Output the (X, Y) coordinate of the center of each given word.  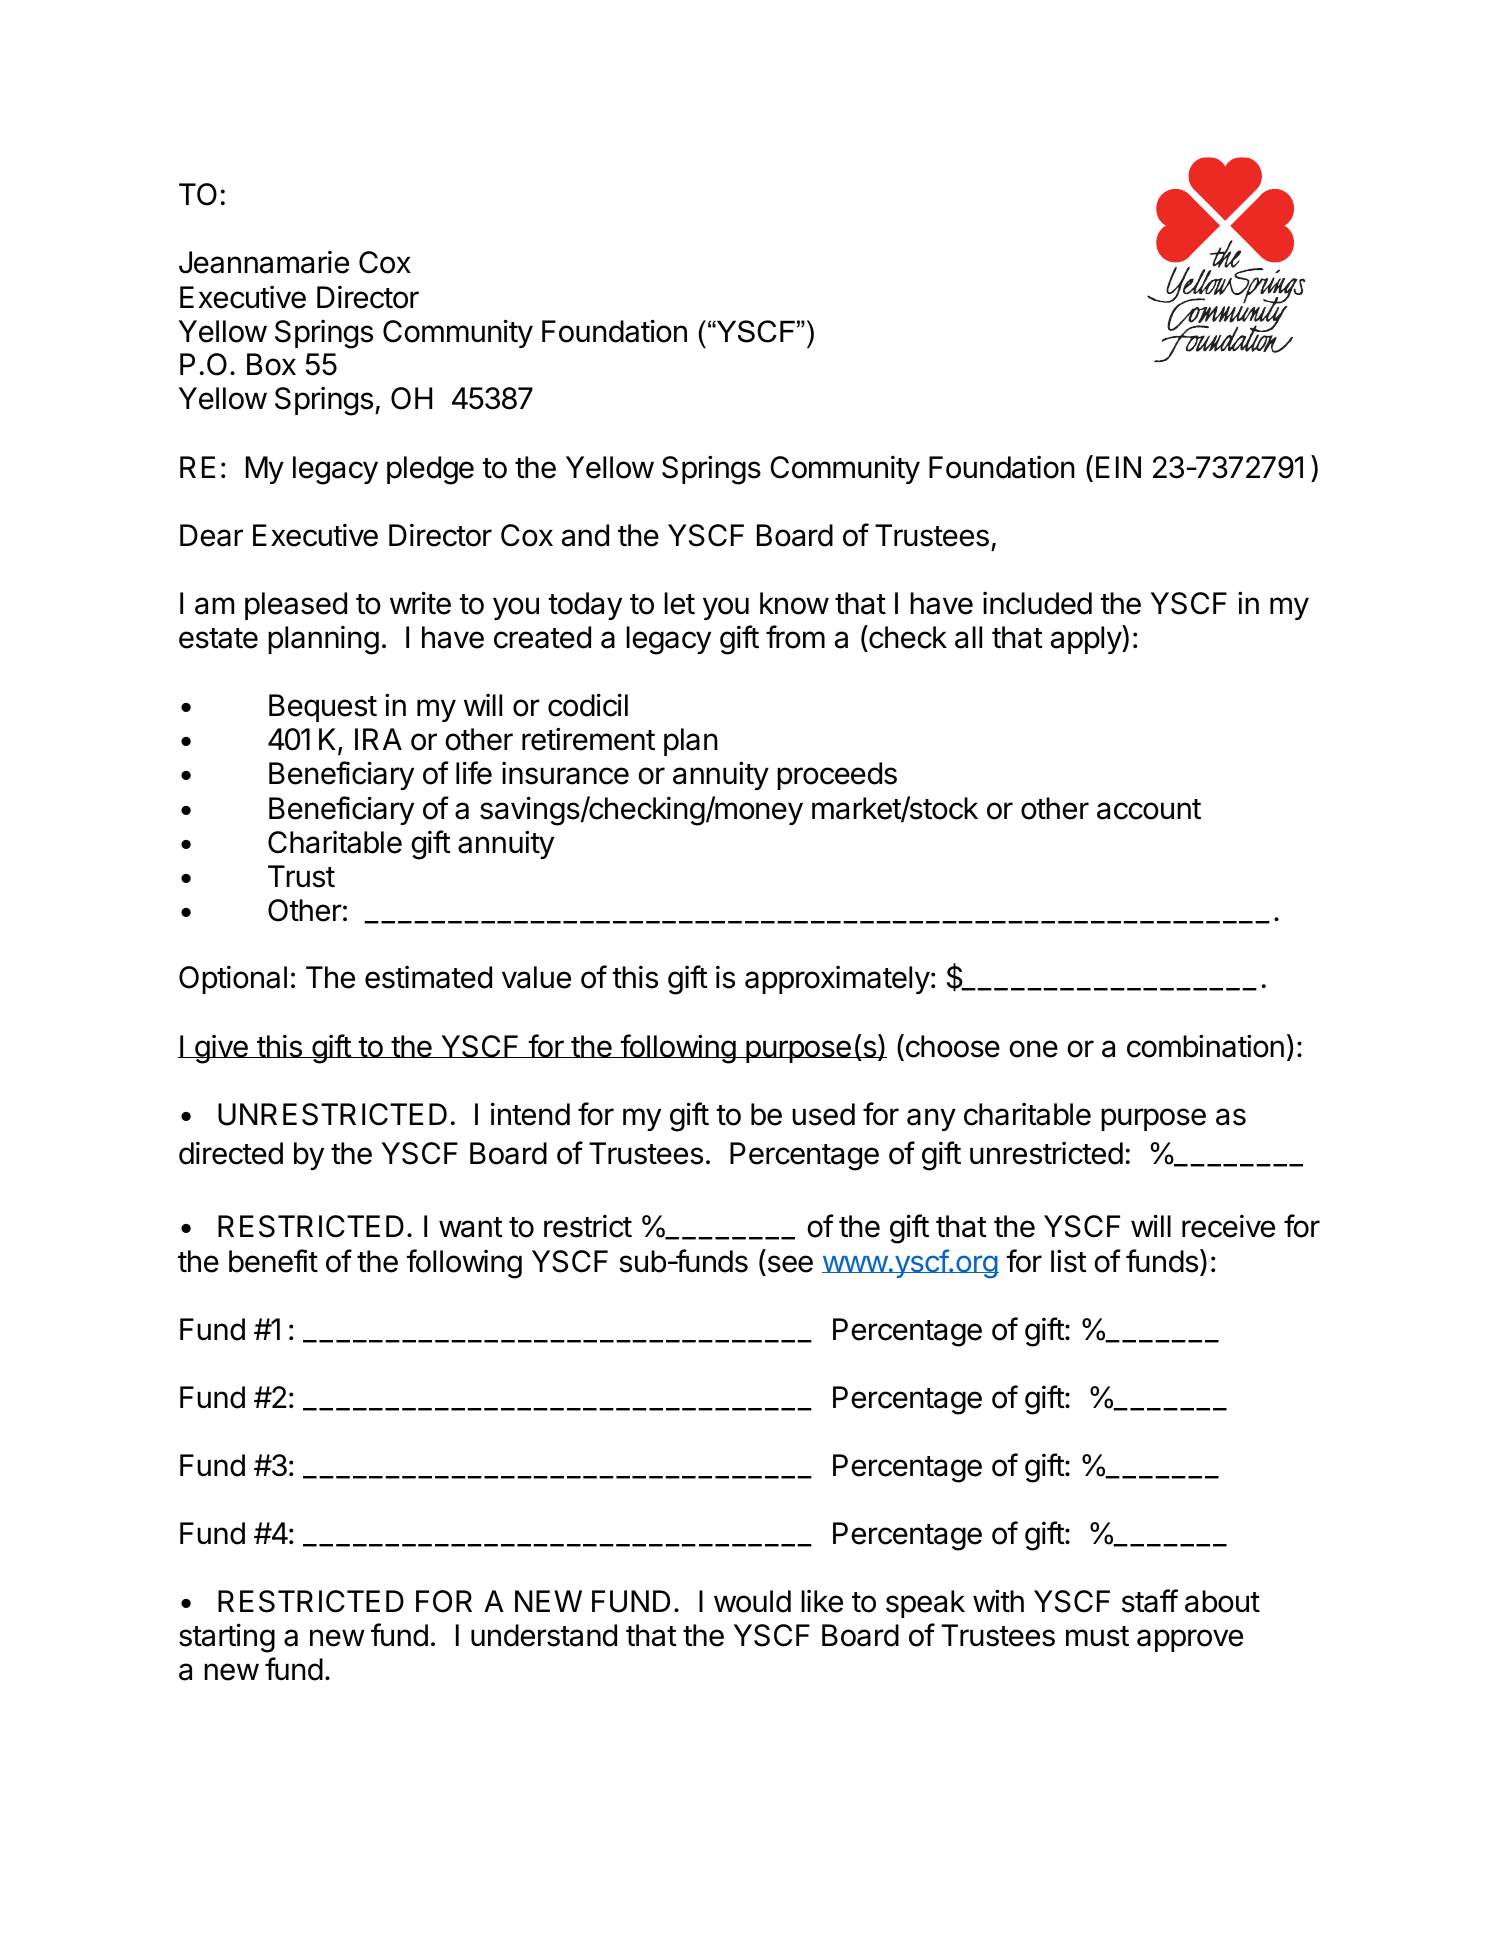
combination (1205, 1046)
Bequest (323, 708)
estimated (428, 977)
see (790, 1264)
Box (271, 364)
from (795, 637)
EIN (1118, 467)
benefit (273, 1261)
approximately (837, 980)
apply (1087, 639)
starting (227, 1638)
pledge (430, 470)
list (1069, 1261)
